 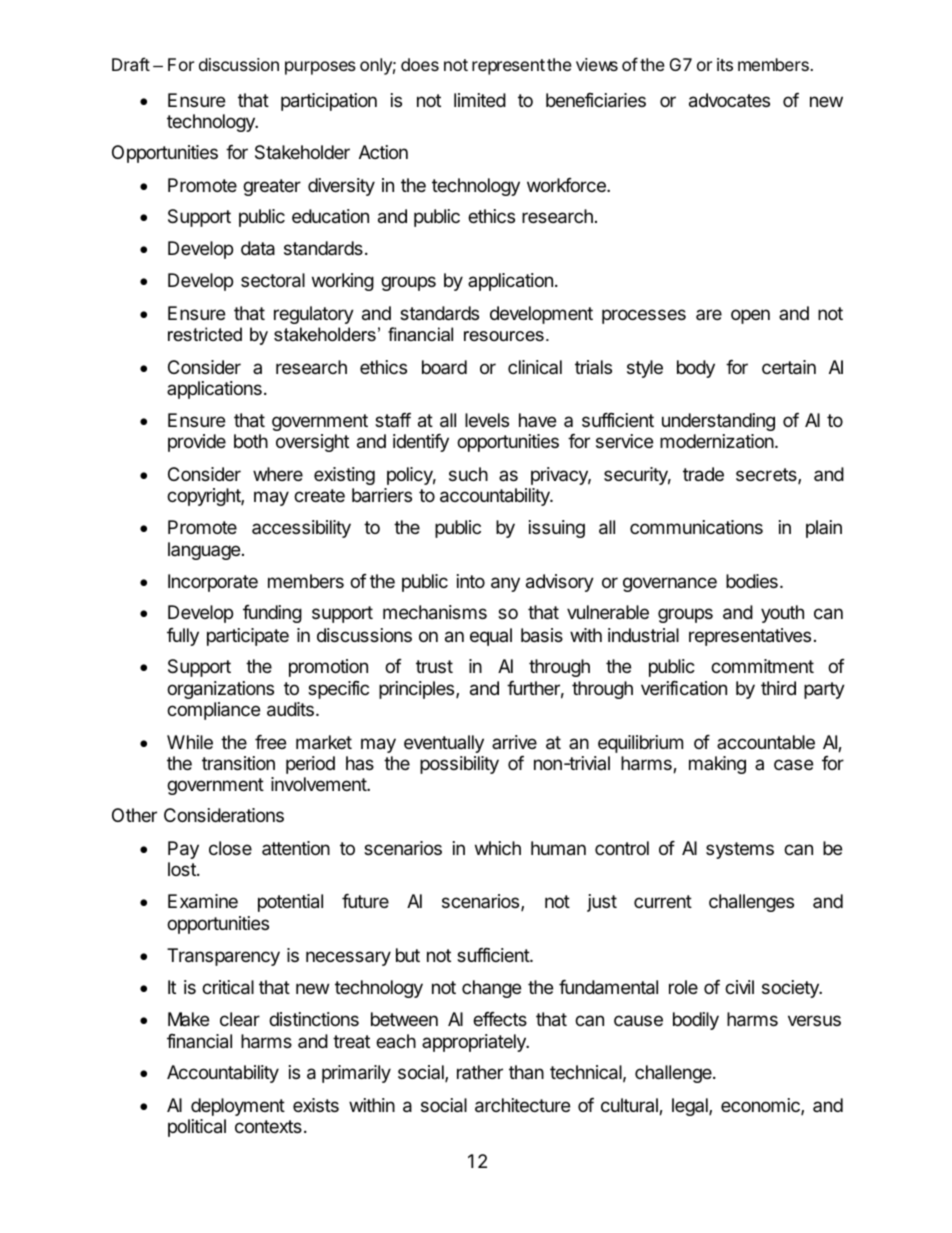 I want to click on open, so click(x=750, y=316).
